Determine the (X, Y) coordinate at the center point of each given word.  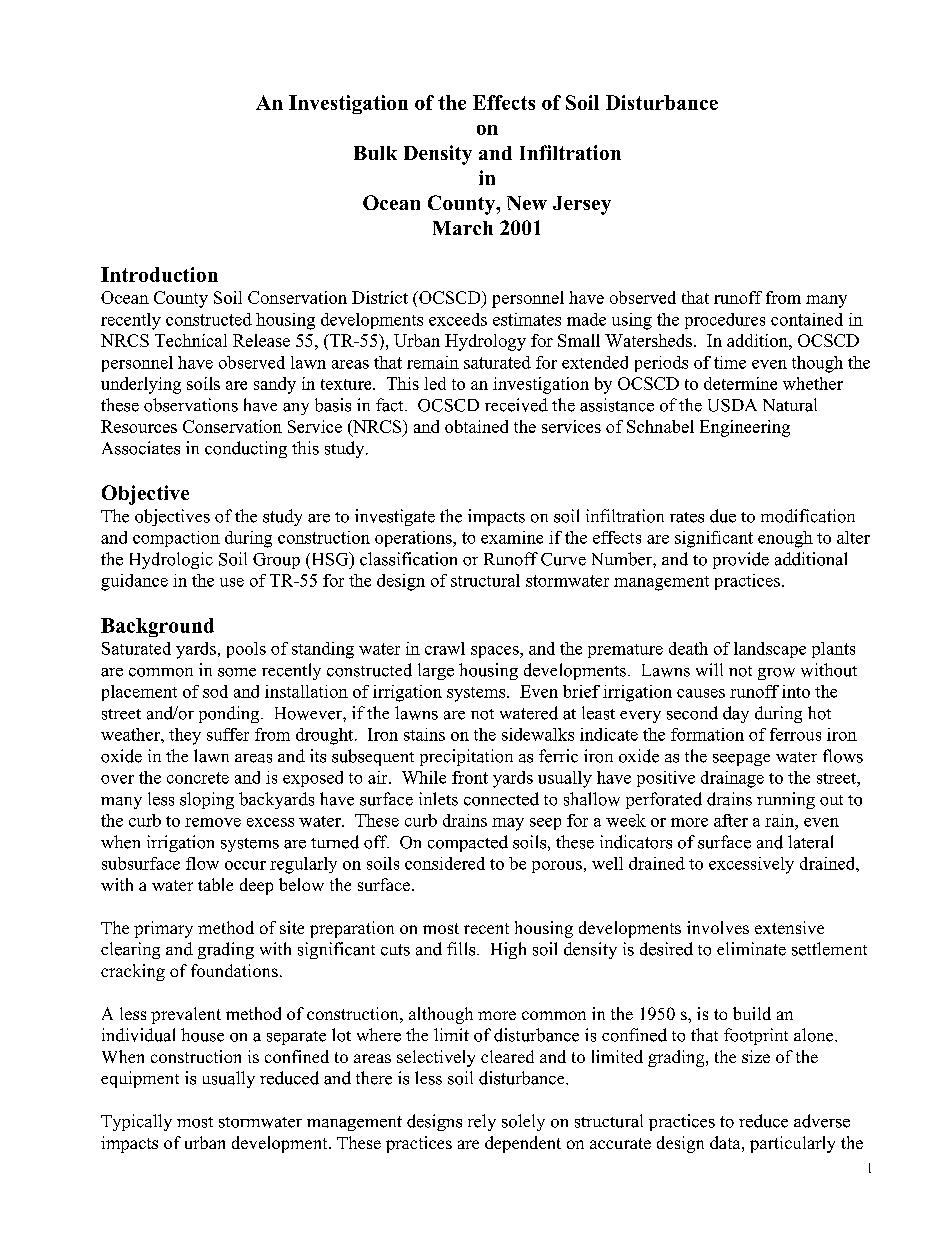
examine (512, 537)
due (723, 516)
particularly (792, 1144)
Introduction (159, 274)
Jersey (582, 205)
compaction (176, 539)
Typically (136, 1122)
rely (482, 1122)
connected (501, 799)
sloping (207, 800)
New (527, 203)
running (786, 800)
